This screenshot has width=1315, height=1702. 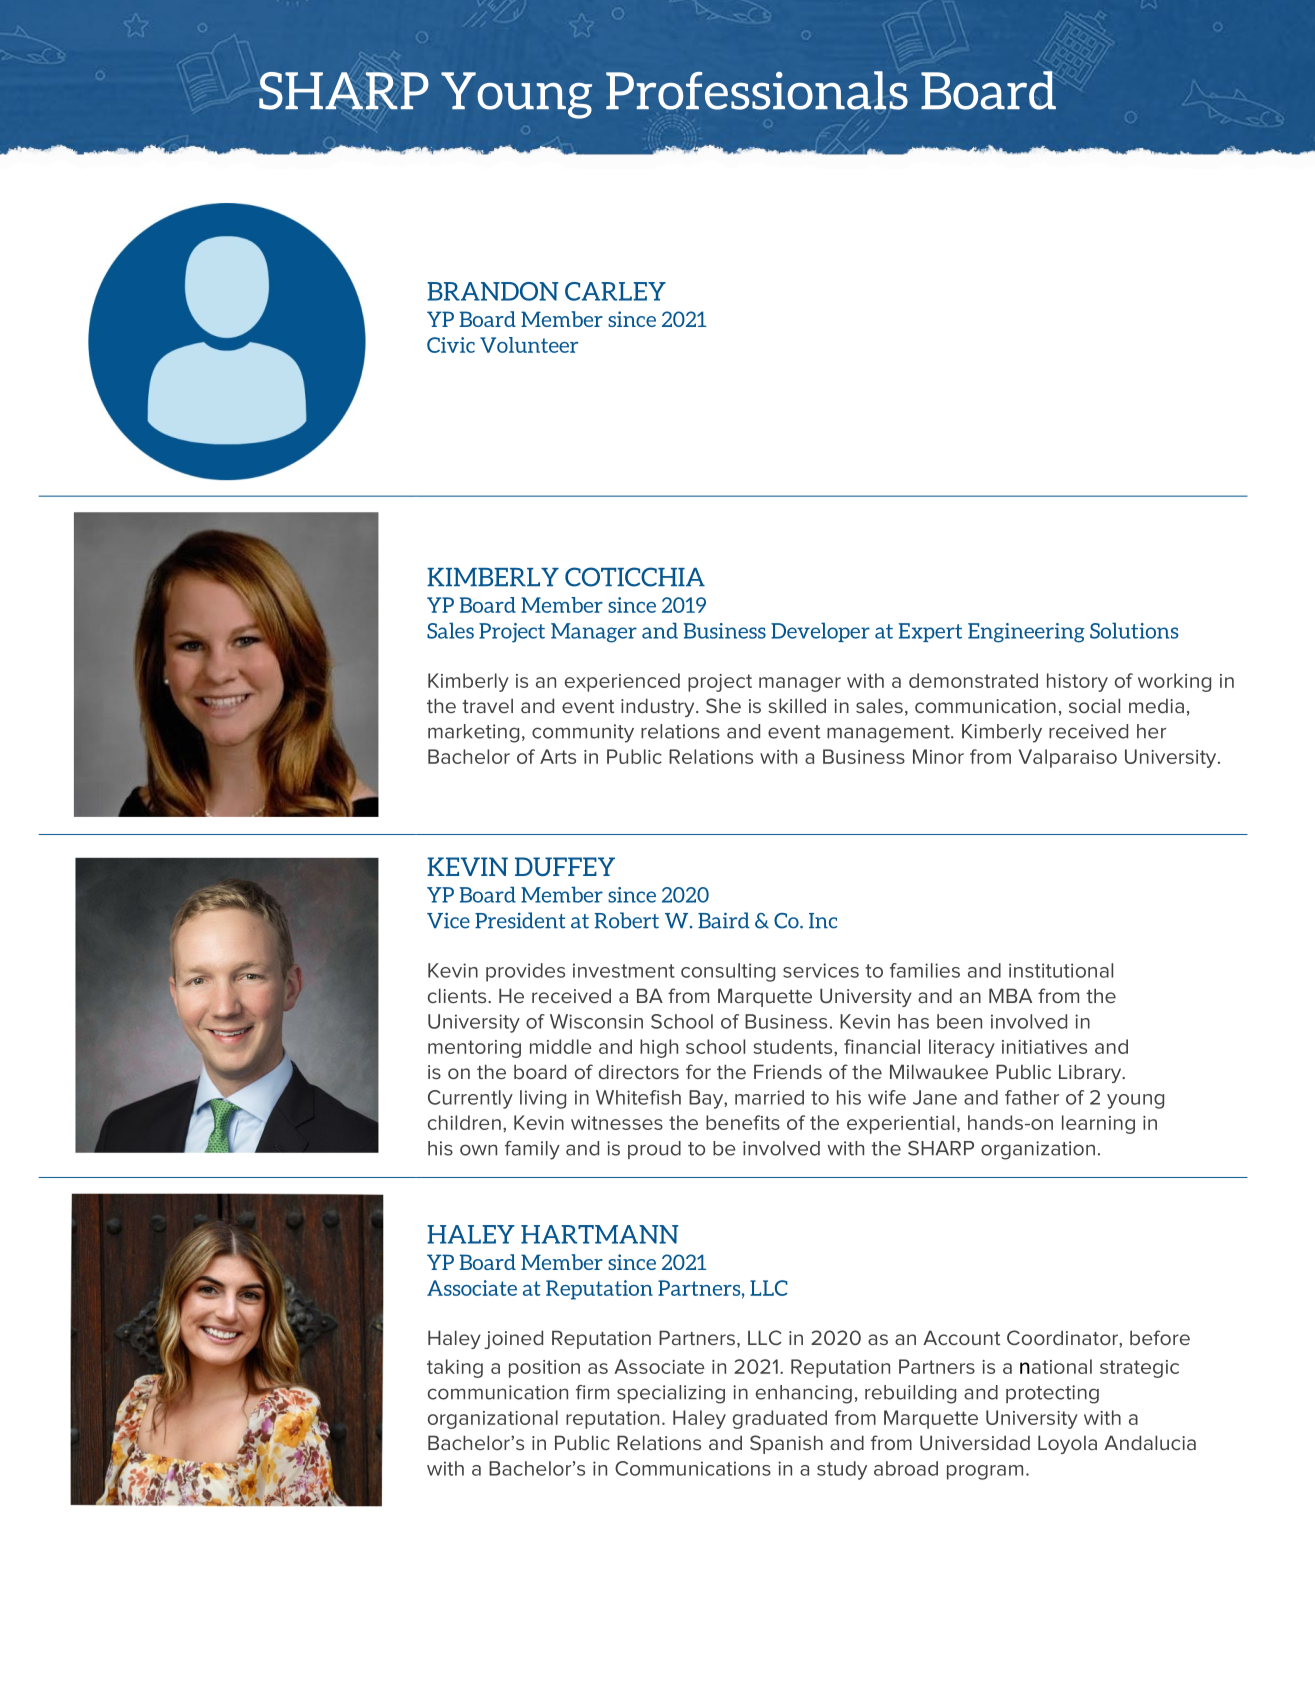 What do you see at coordinates (757, 90) in the screenshot?
I see `Professionals` at bounding box center [757, 90].
